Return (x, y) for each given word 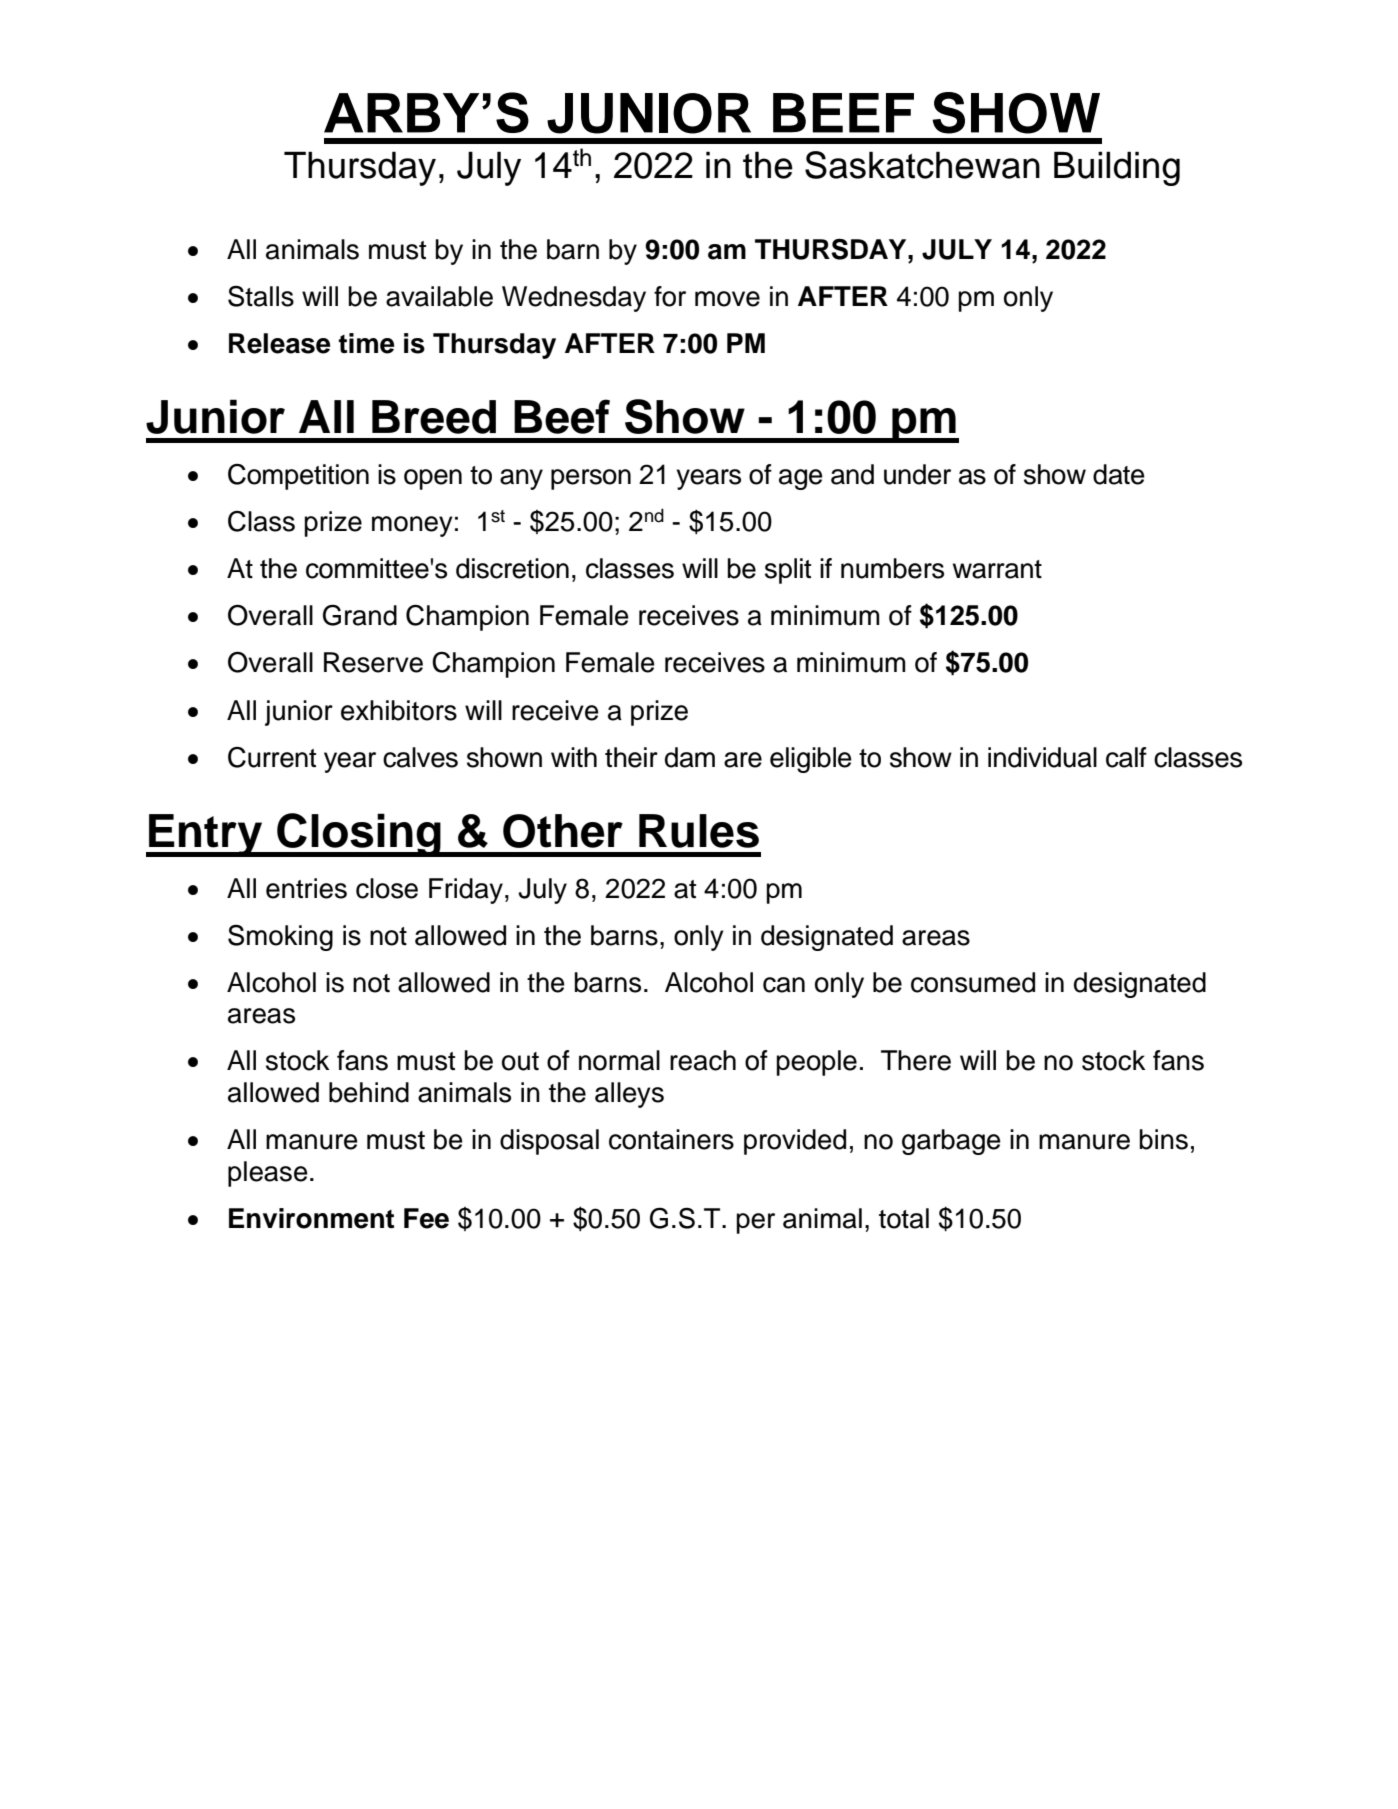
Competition (298, 477)
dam (690, 757)
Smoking (280, 938)
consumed (973, 982)
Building (1117, 168)
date (1119, 474)
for (670, 296)
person (591, 479)
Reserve (373, 662)
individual (1042, 757)
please (268, 1174)
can (784, 985)
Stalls (261, 296)
